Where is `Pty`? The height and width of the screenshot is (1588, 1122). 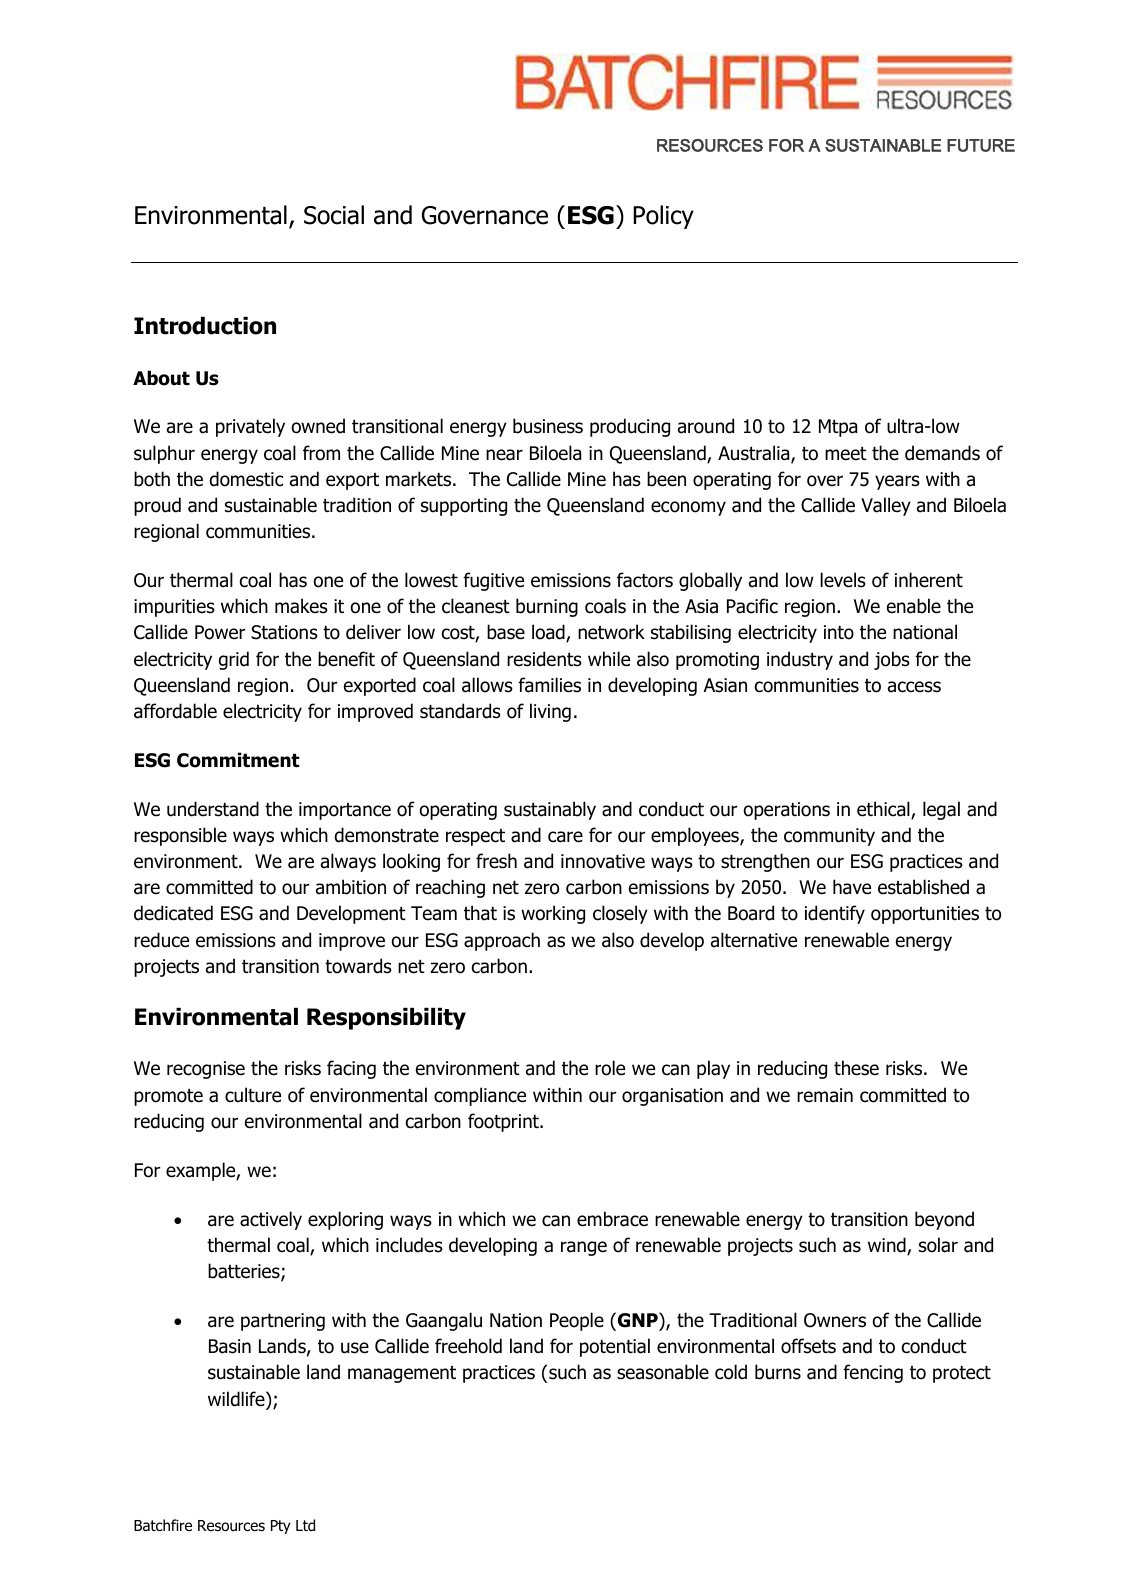
Pty is located at coordinates (281, 1527).
